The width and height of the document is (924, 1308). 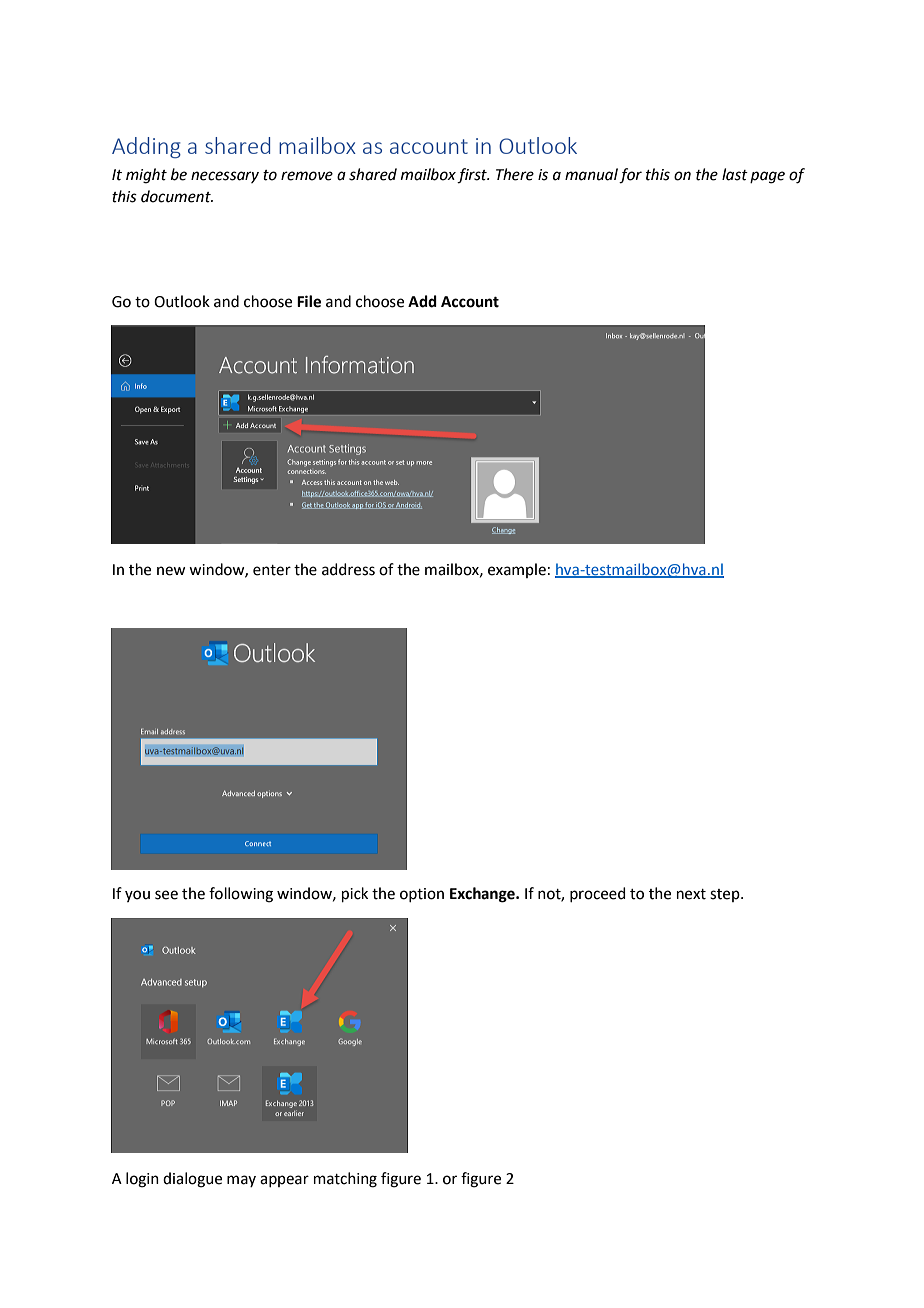 I want to click on example, so click(x=517, y=570).
